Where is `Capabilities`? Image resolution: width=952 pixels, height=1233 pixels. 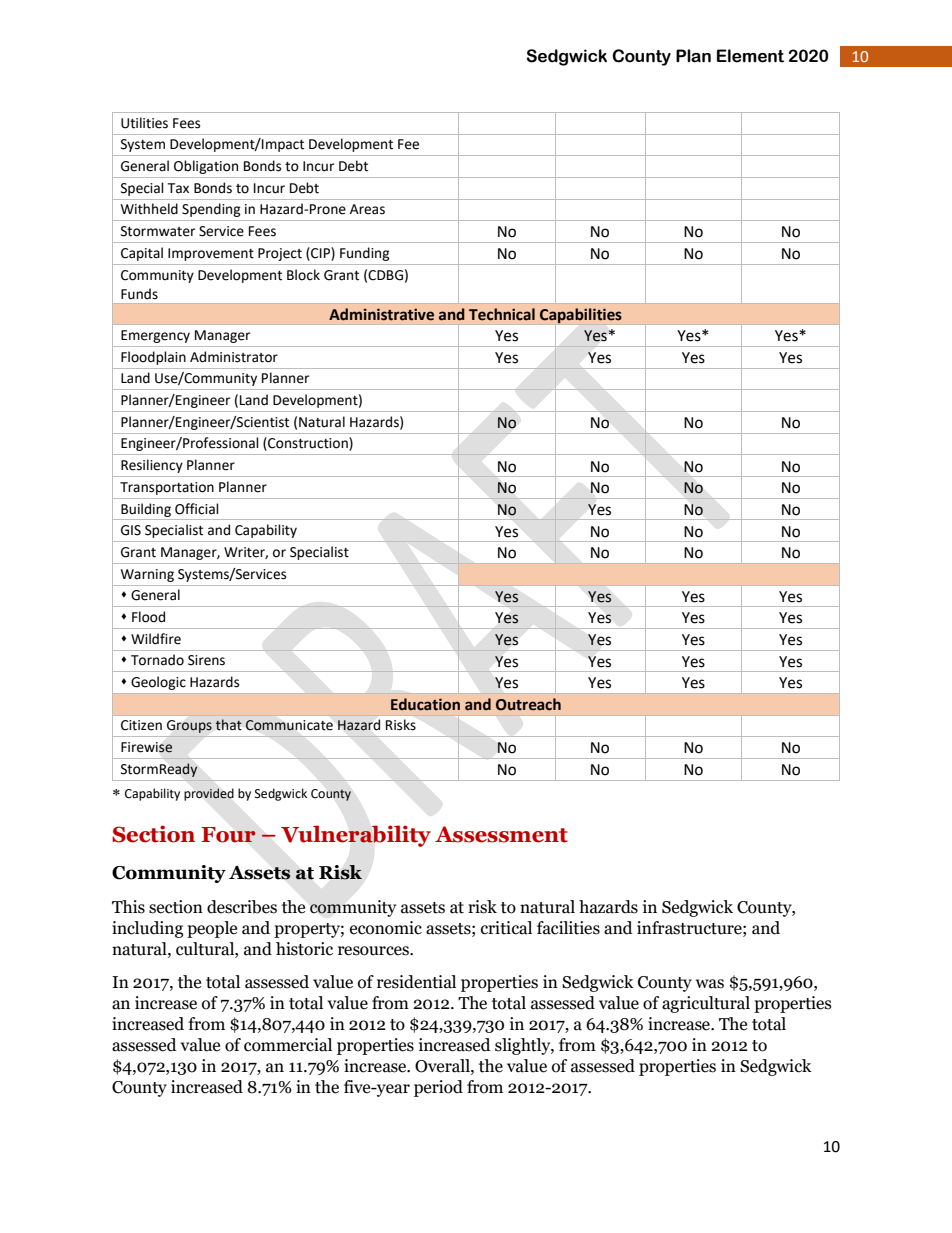 Capabilities is located at coordinates (581, 315).
